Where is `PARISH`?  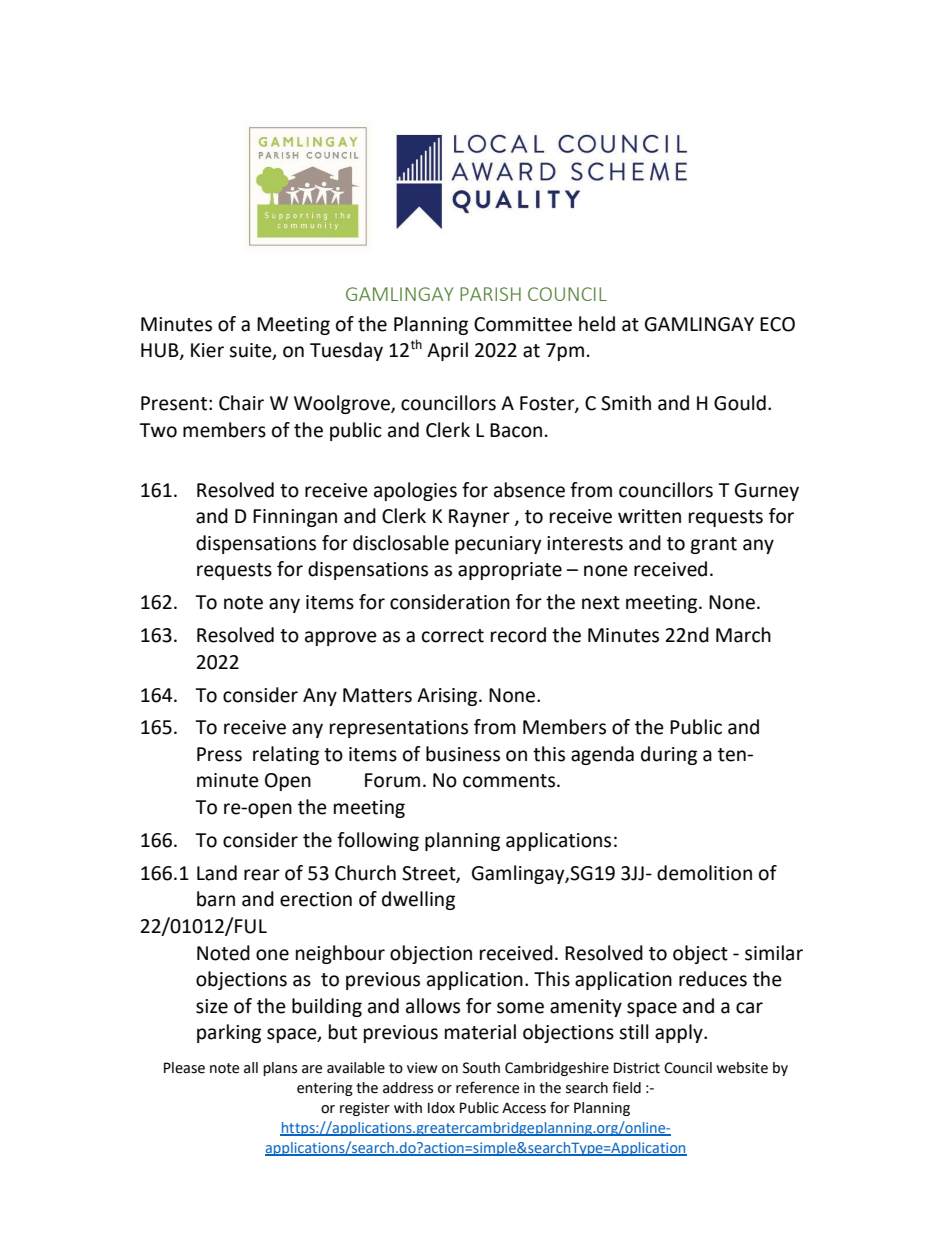 PARISH is located at coordinates (490, 294).
